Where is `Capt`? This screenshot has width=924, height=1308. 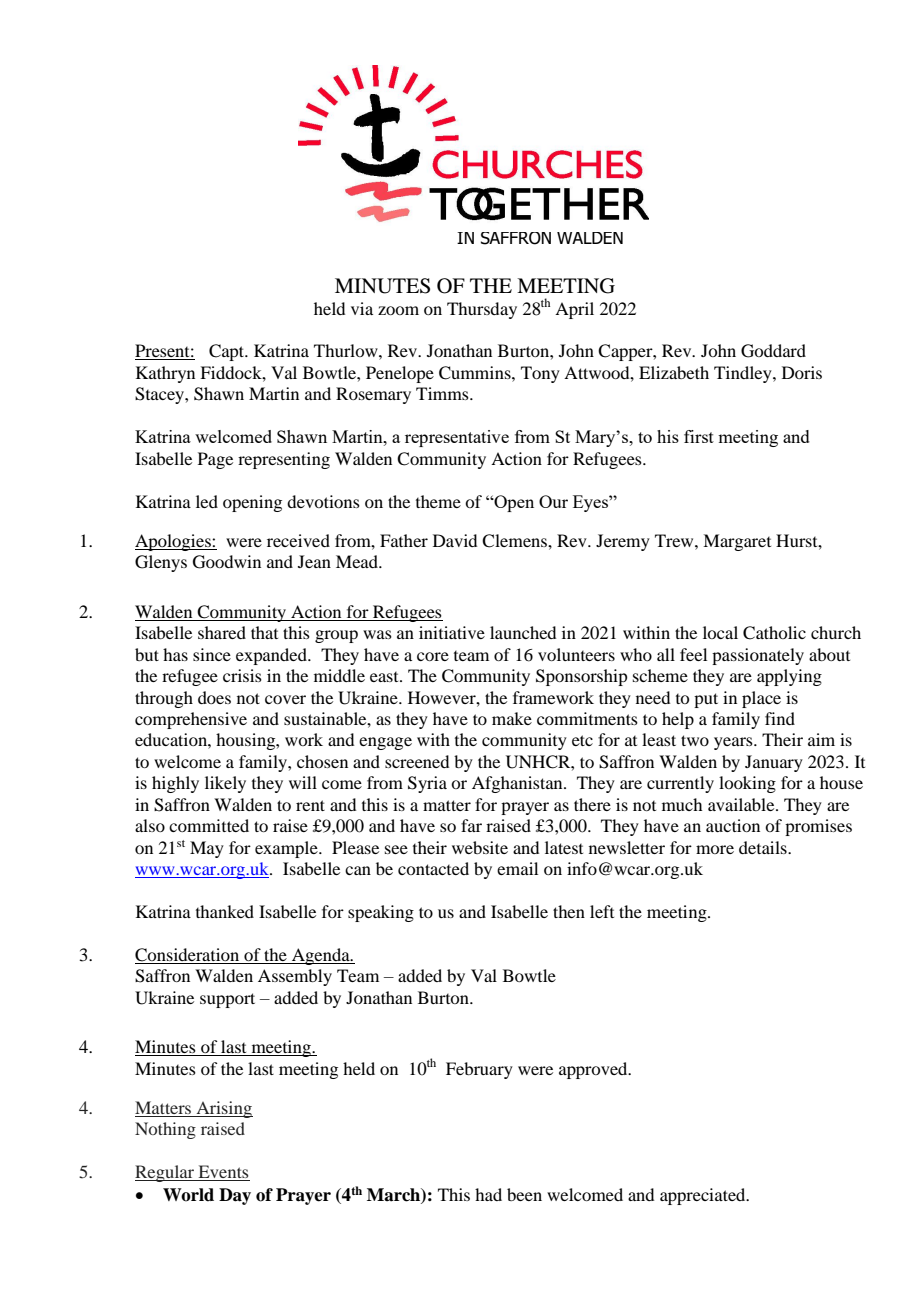
Capt is located at coordinates (228, 352).
